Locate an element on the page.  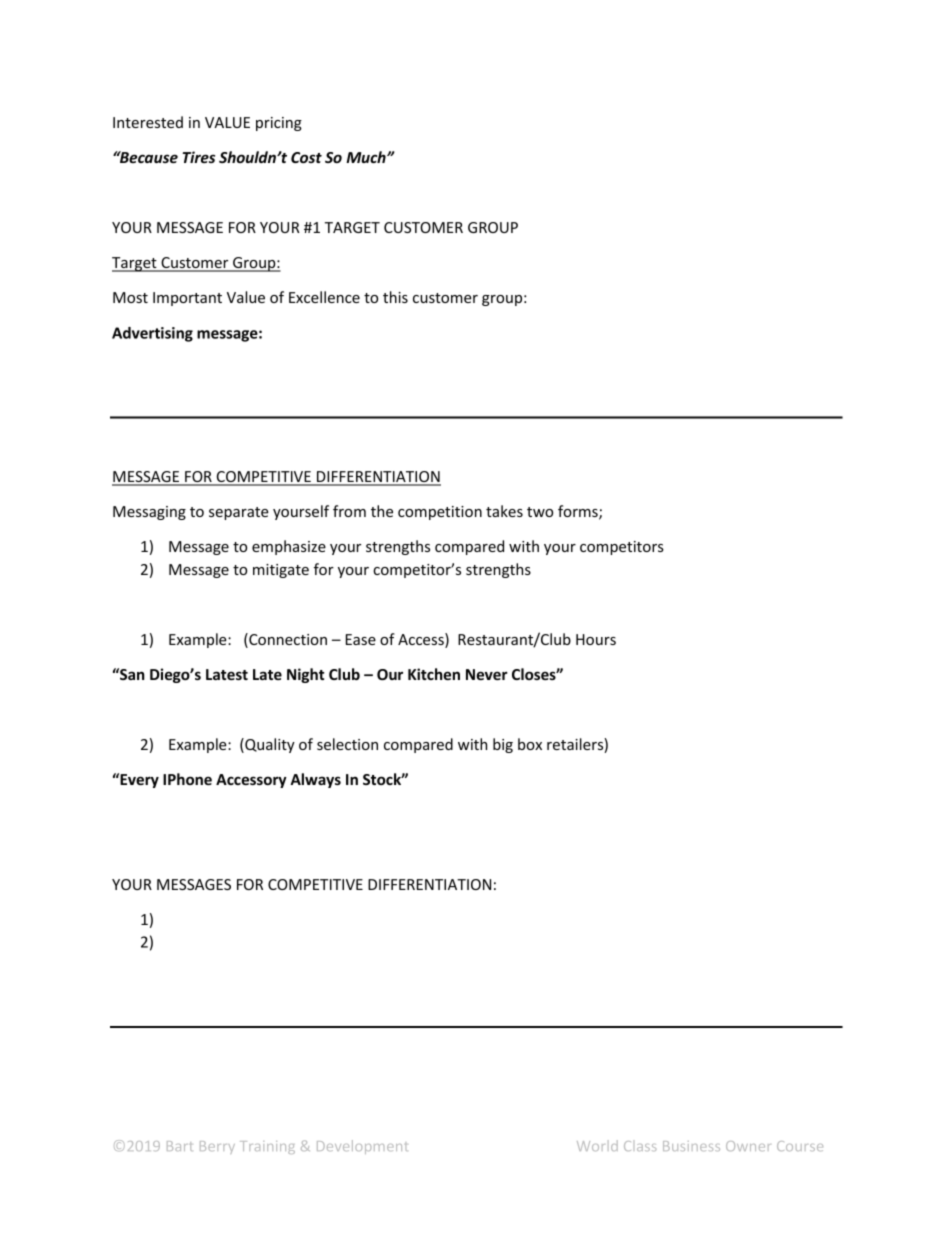
box is located at coordinates (530, 744).
